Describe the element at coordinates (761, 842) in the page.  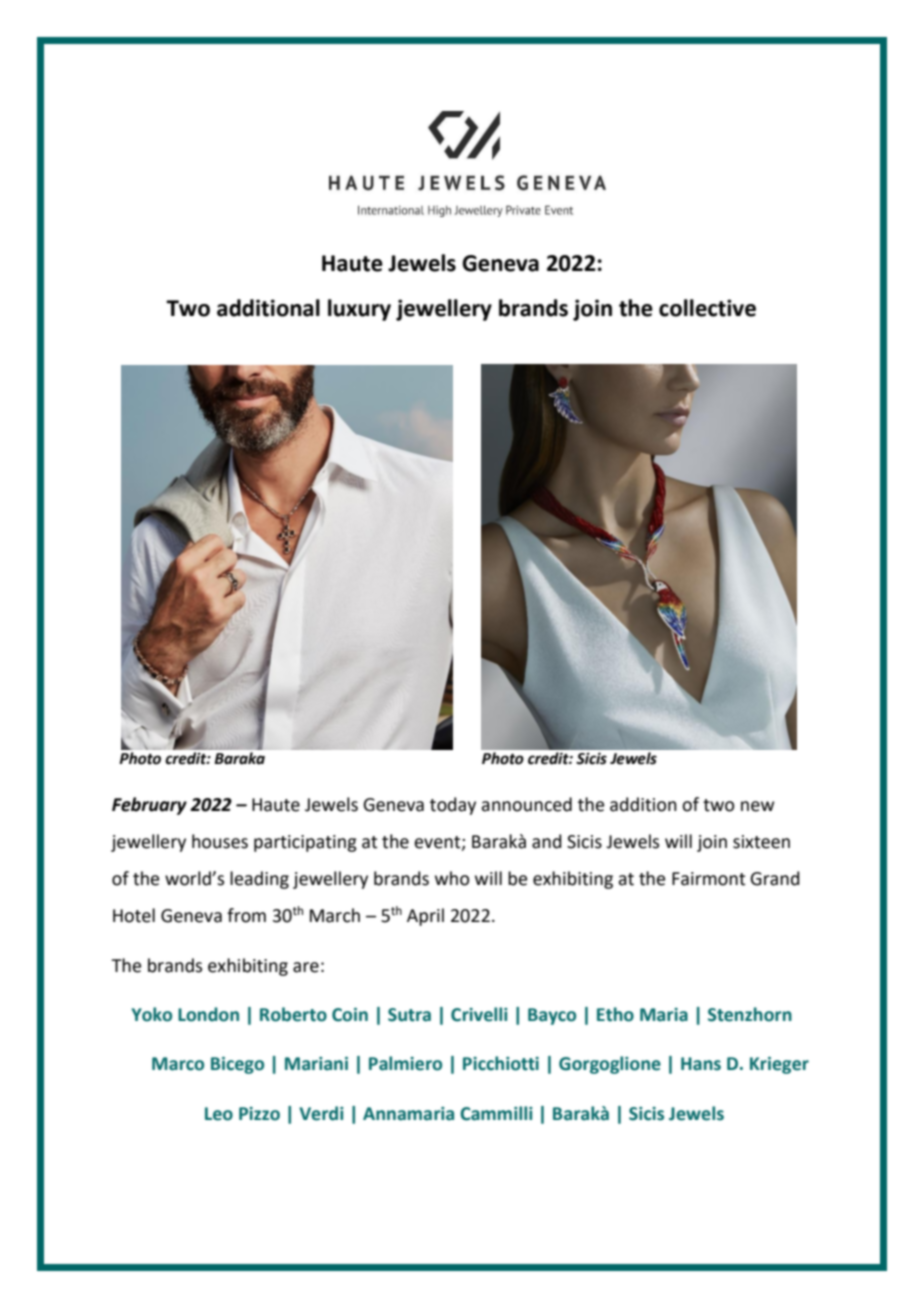
I see `sixteen` at that location.
